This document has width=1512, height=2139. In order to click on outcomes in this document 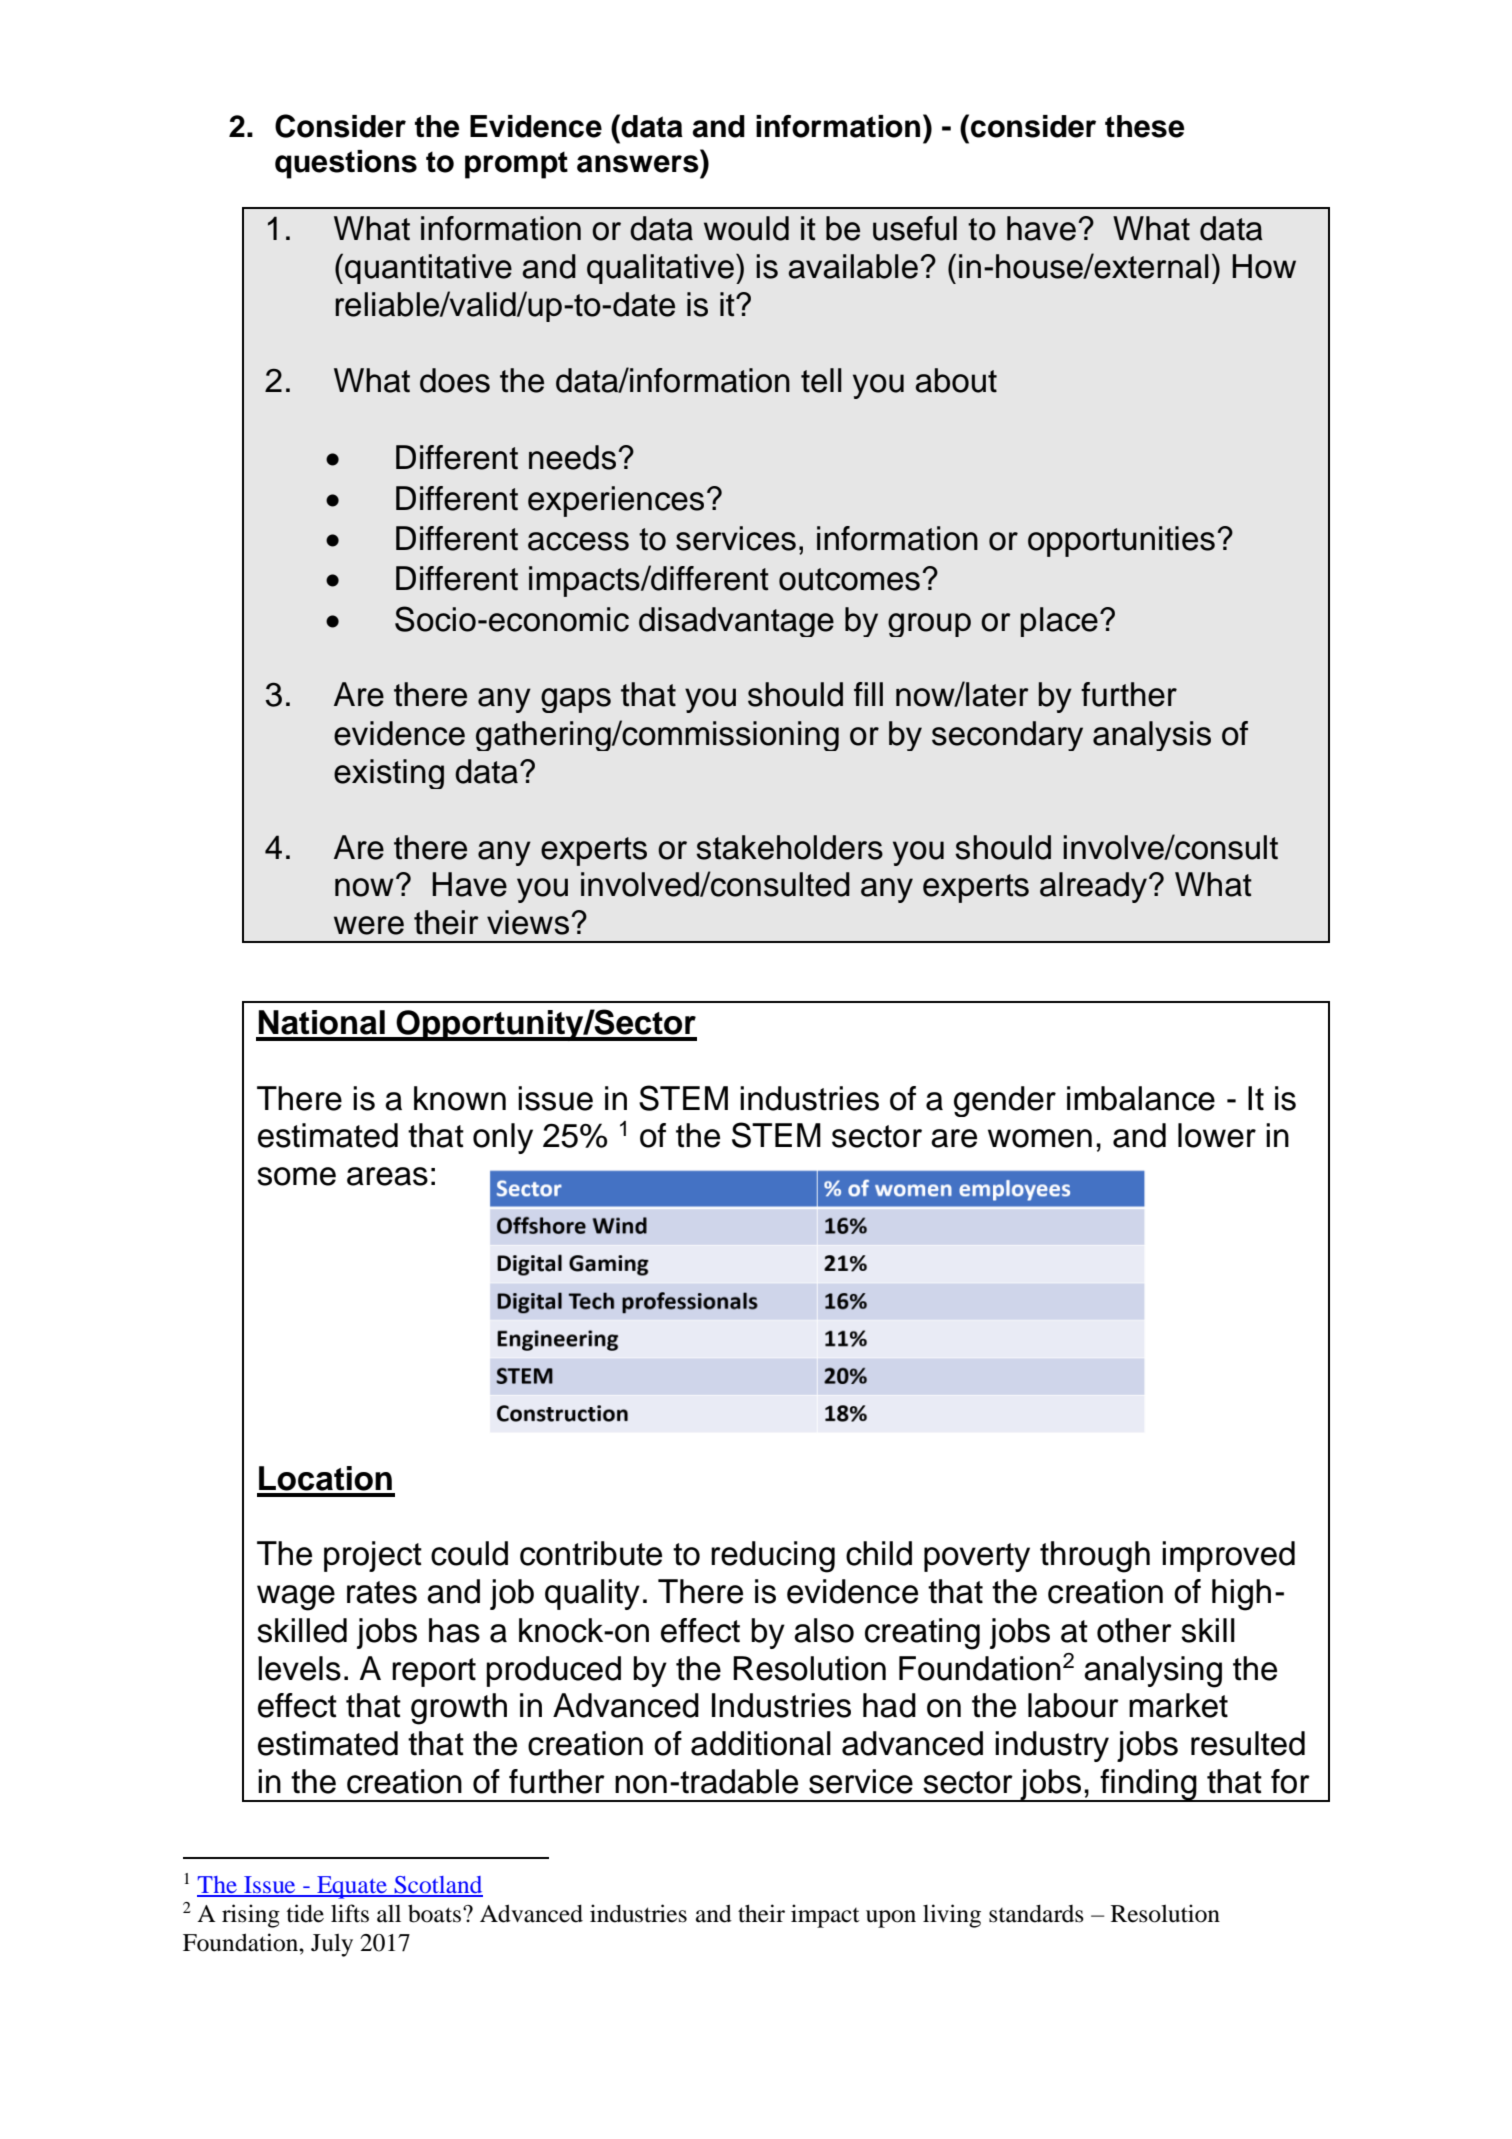, I will do `click(849, 579)`.
